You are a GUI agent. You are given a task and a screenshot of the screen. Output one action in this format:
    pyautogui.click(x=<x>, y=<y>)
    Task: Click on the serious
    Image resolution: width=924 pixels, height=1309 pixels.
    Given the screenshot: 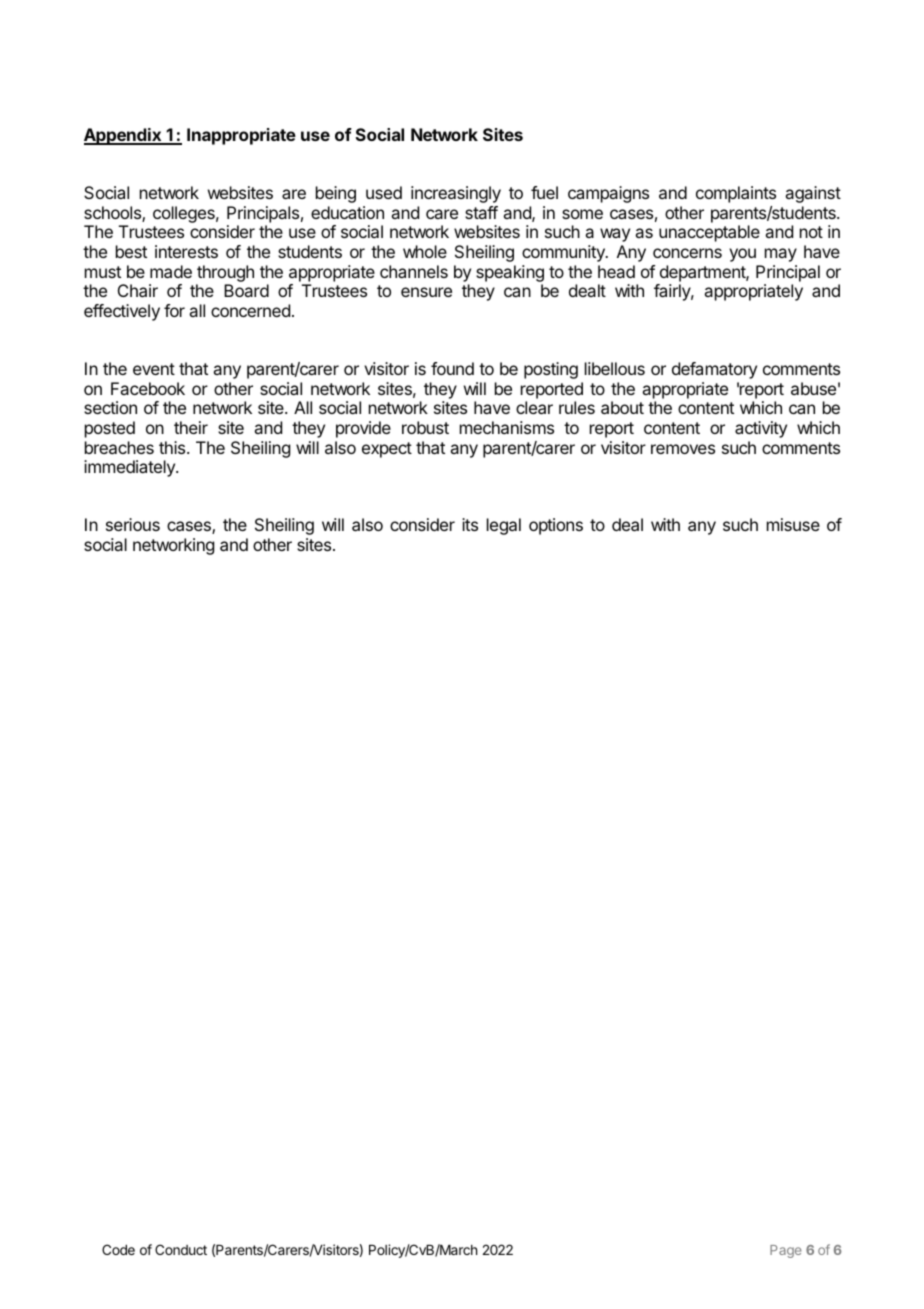 What is the action you would take?
    pyautogui.click(x=133, y=524)
